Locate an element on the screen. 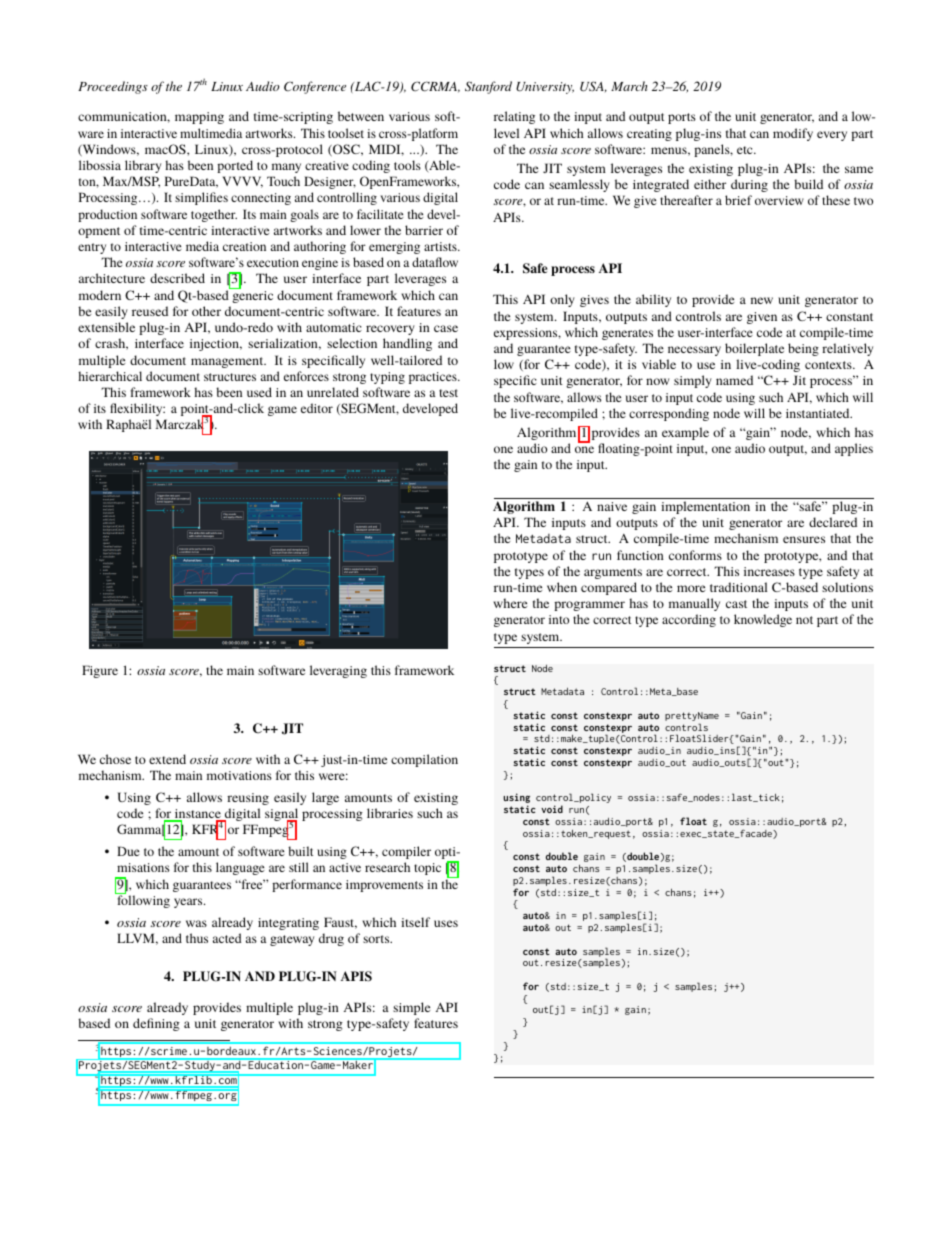 This screenshot has height=1233, width=952. mapping is located at coordinates (199, 118).
